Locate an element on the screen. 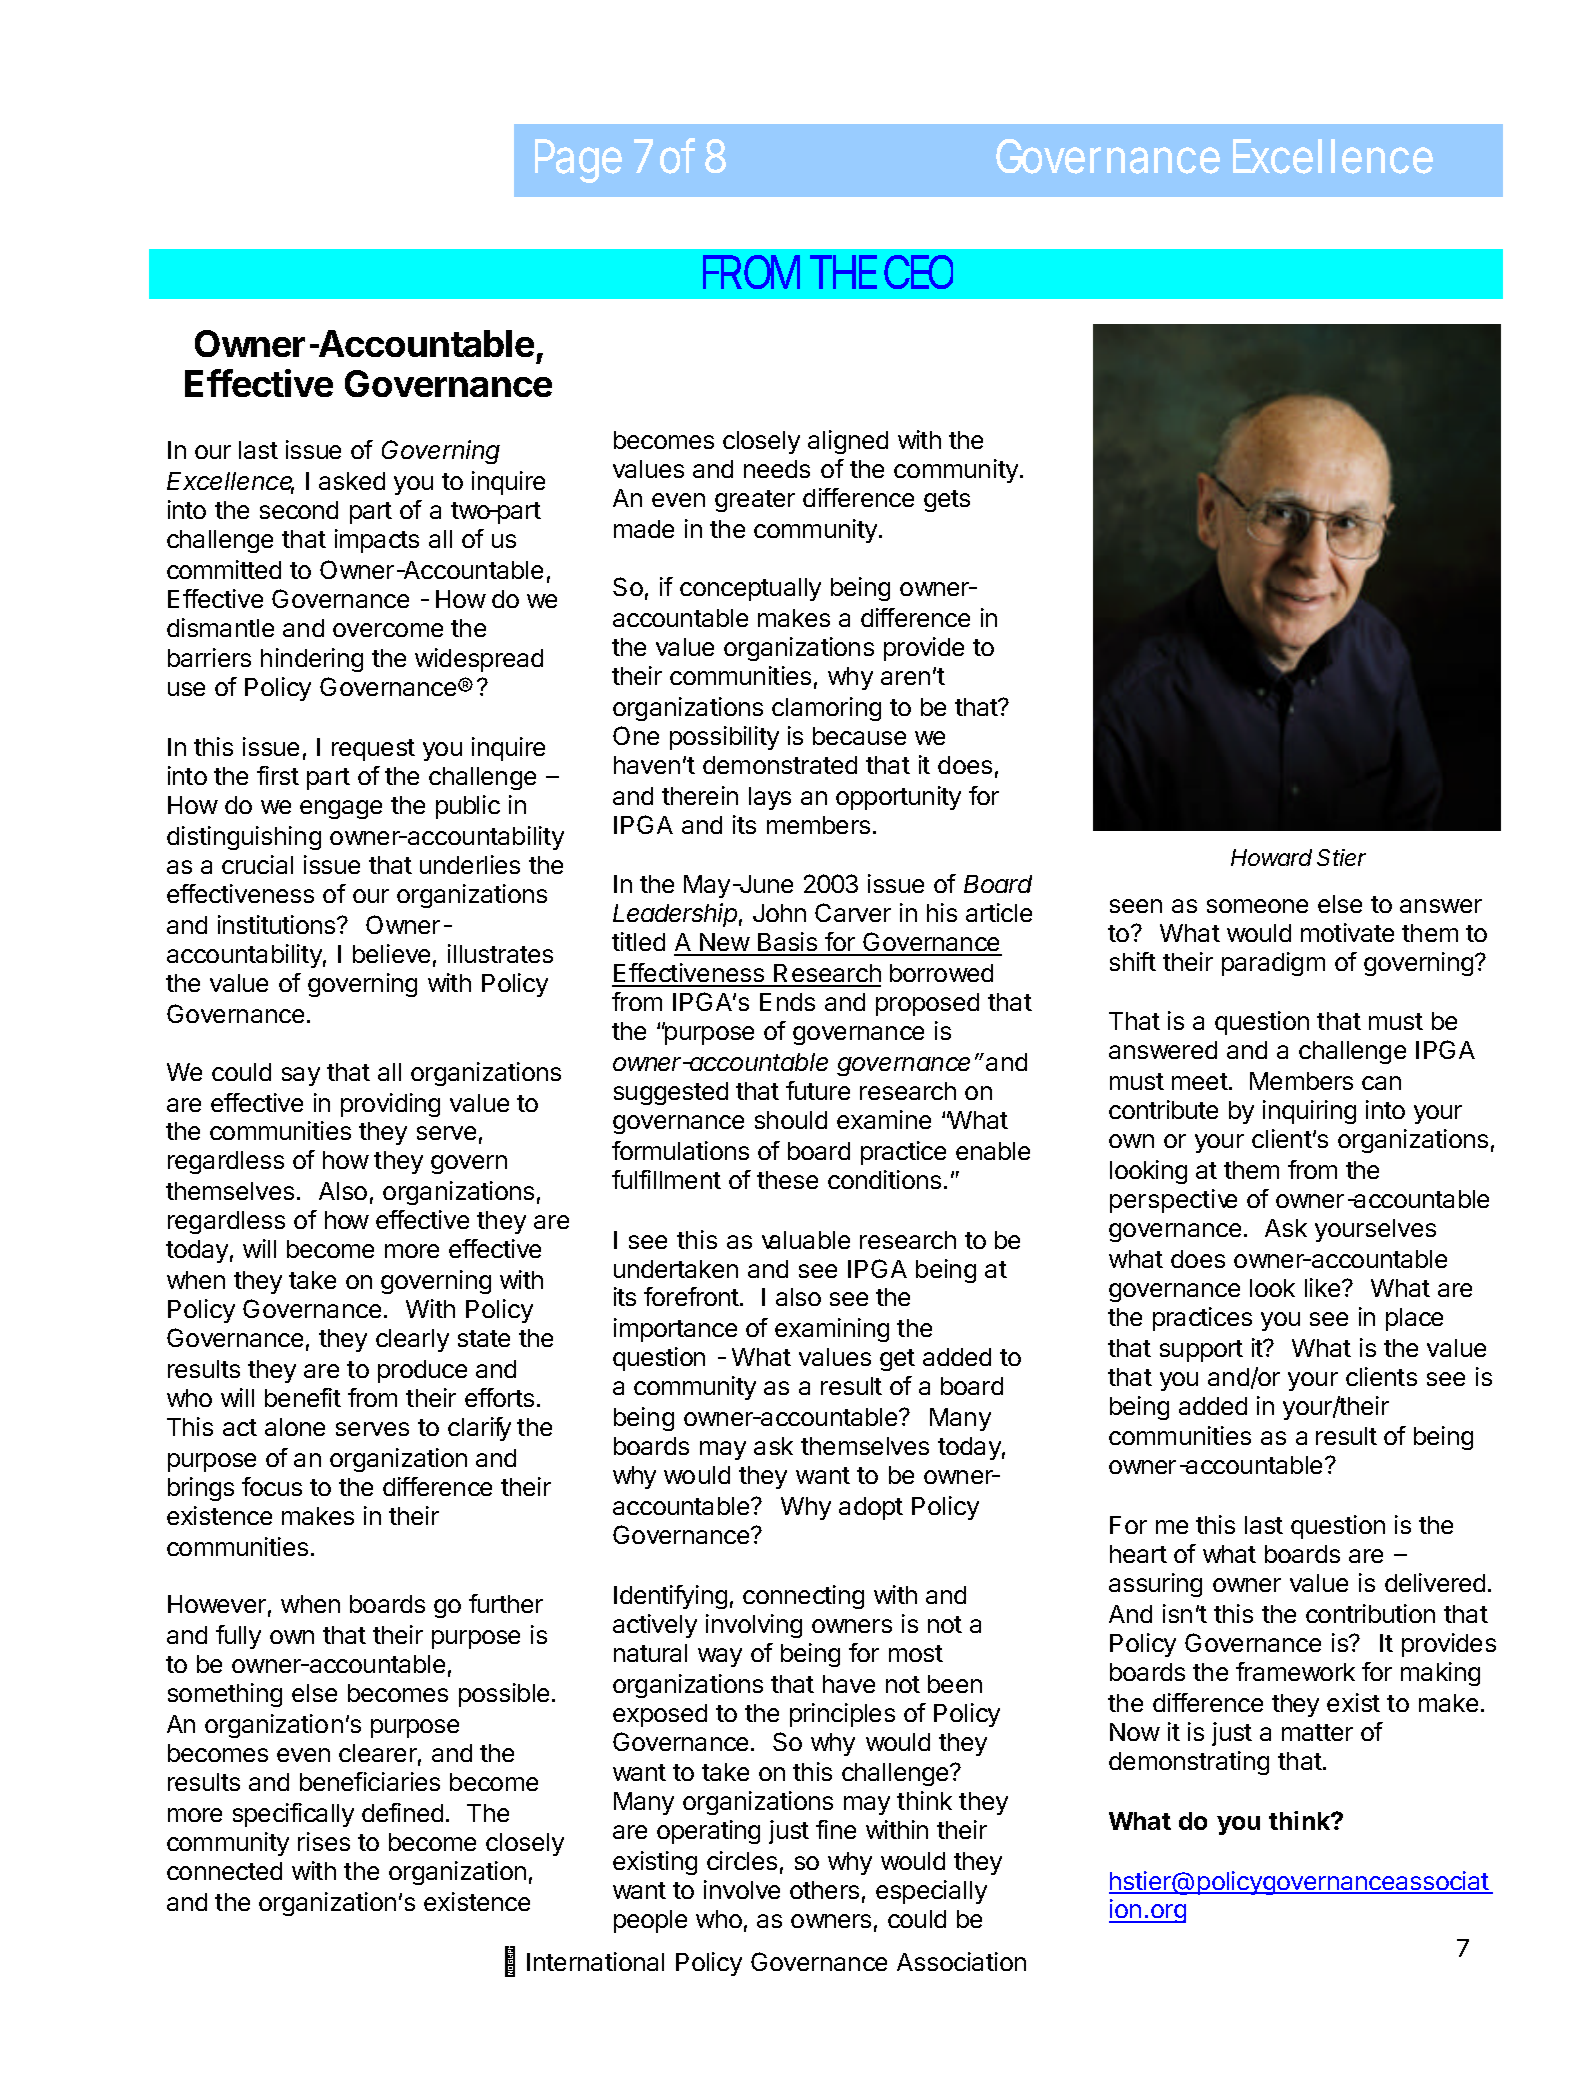 The image size is (1576, 2085). should is located at coordinates (791, 1120).
